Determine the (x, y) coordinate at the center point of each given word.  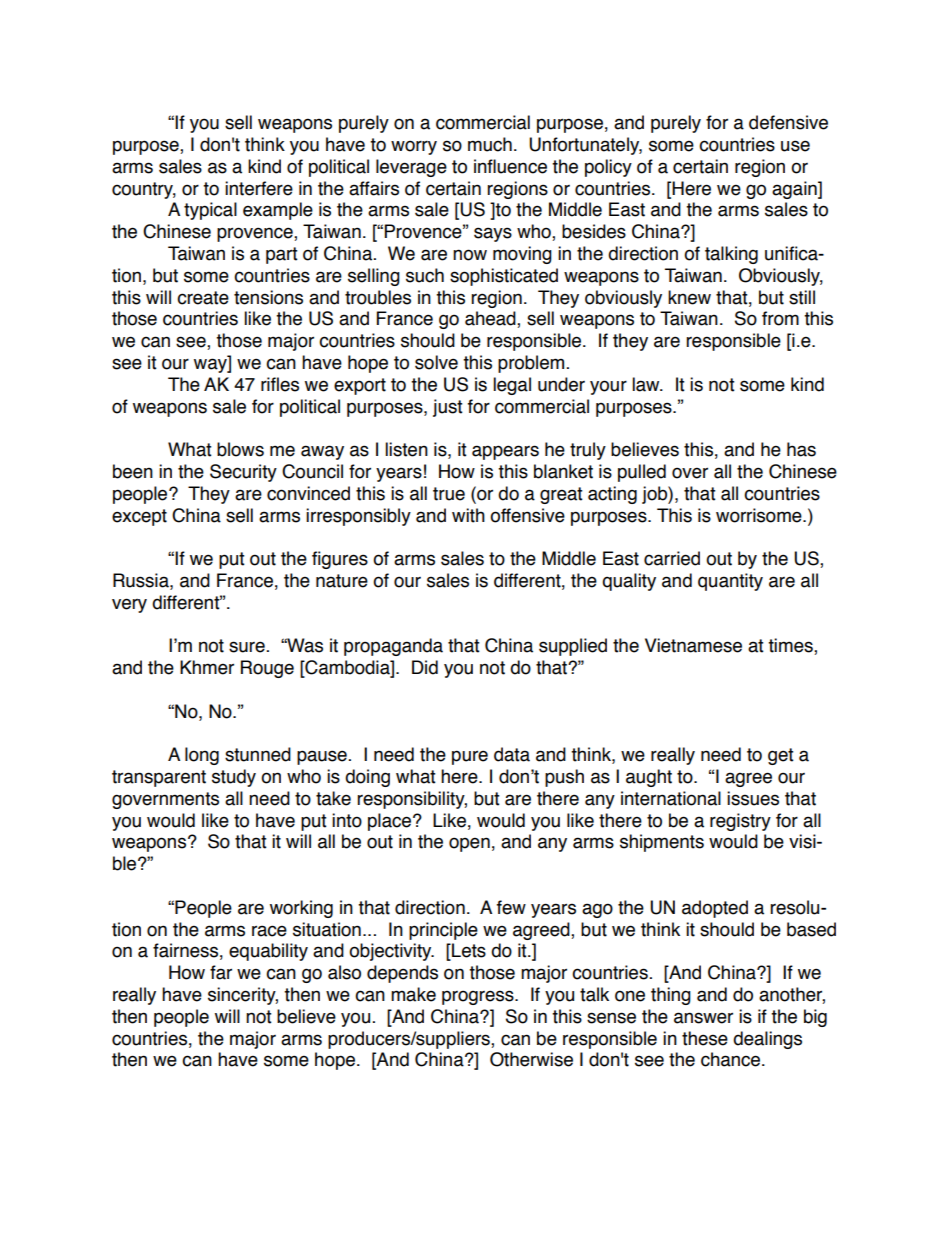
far (221, 972)
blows (240, 449)
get (781, 756)
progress (479, 997)
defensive (788, 122)
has (801, 449)
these (705, 1038)
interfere (259, 188)
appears (505, 452)
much (490, 144)
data (512, 754)
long (202, 756)
